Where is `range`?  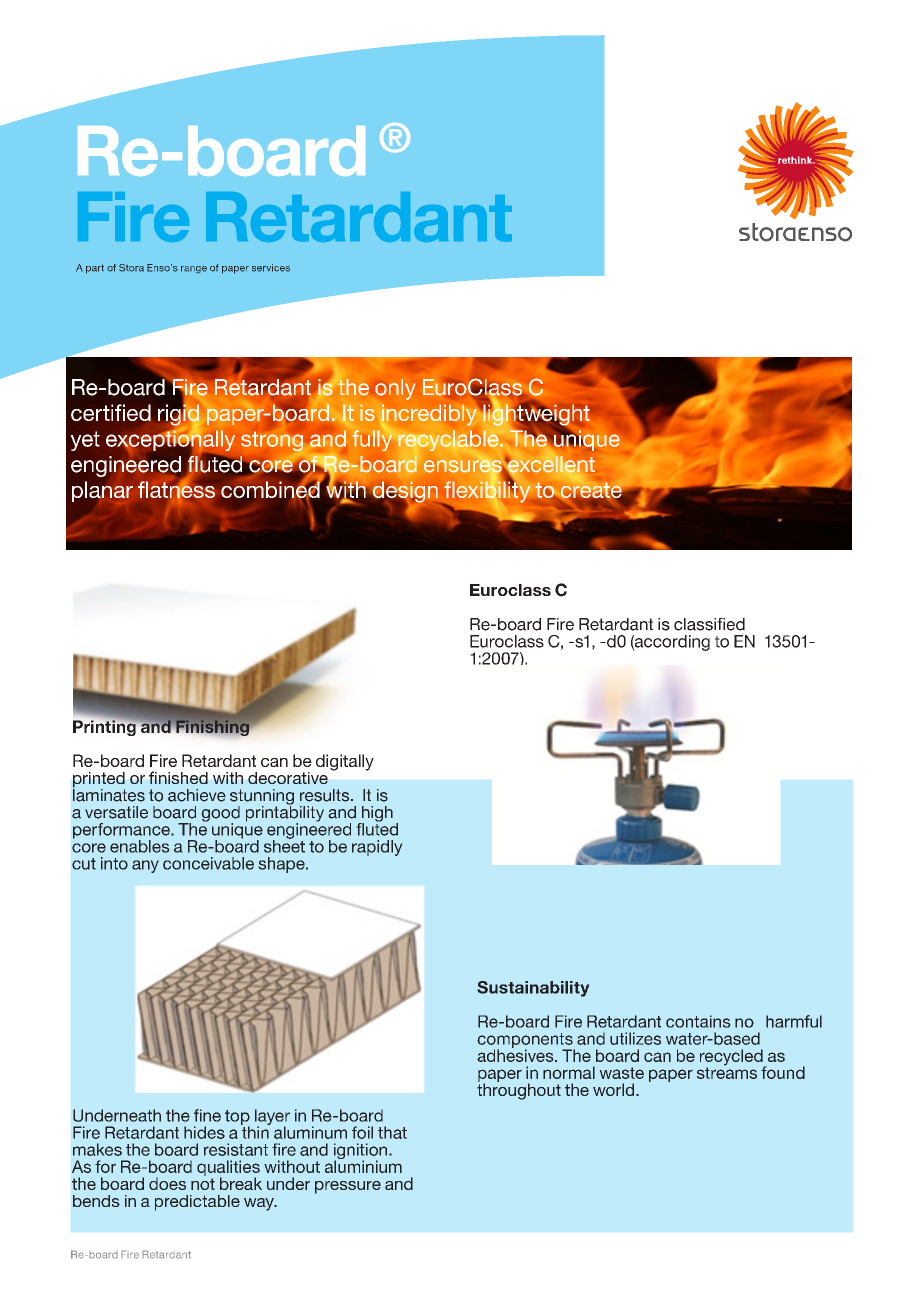
range is located at coordinates (194, 270).
